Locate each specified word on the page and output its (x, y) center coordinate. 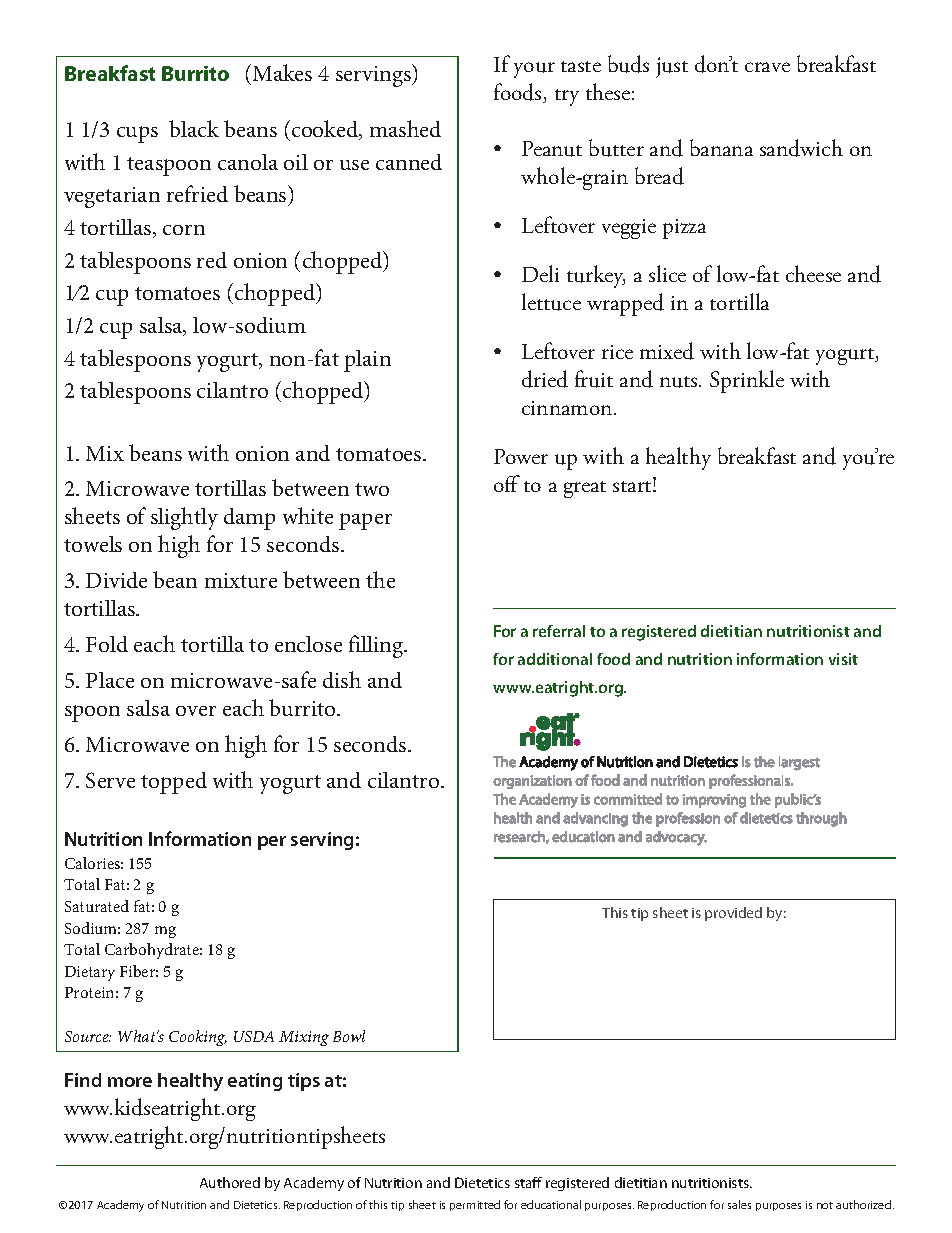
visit (843, 659)
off (507, 483)
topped (174, 783)
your (534, 70)
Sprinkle (747, 381)
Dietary (90, 973)
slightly (184, 518)
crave (767, 67)
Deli (540, 273)
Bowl (349, 1036)
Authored (230, 1182)
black (194, 128)
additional (555, 659)
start (633, 486)
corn (184, 230)
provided (733, 914)
